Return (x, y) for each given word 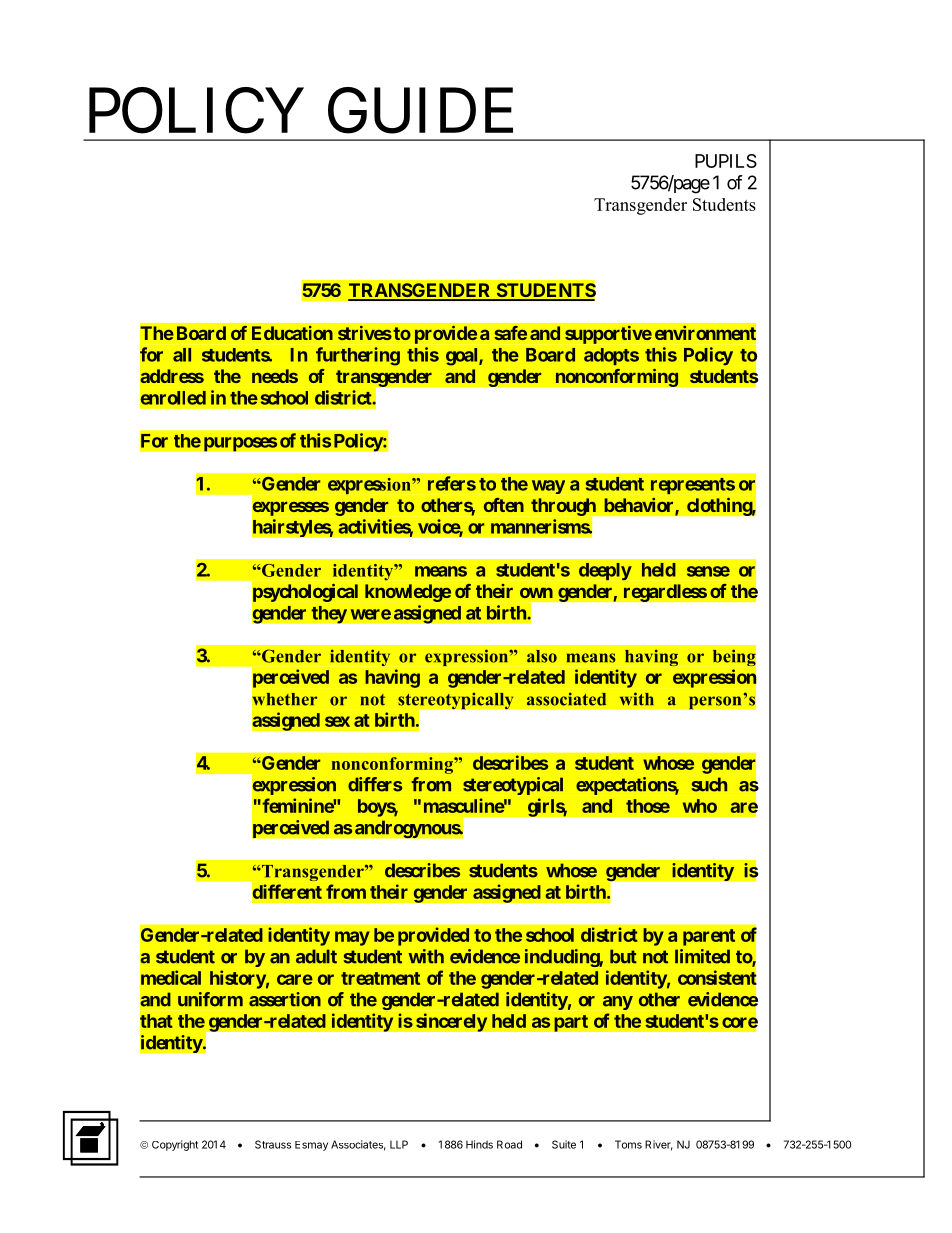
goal (463, 357)
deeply (605, 571)
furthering (358, 356)
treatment (380, 978)
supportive (608, 335)
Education (292, 333)
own (536, 592)
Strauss (273, 1144)
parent (709, 937)
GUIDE (420, 111)
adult (316, 956)
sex (337, 721)
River (659, 1145)
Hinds (479, 1144)
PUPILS (726, 161)
